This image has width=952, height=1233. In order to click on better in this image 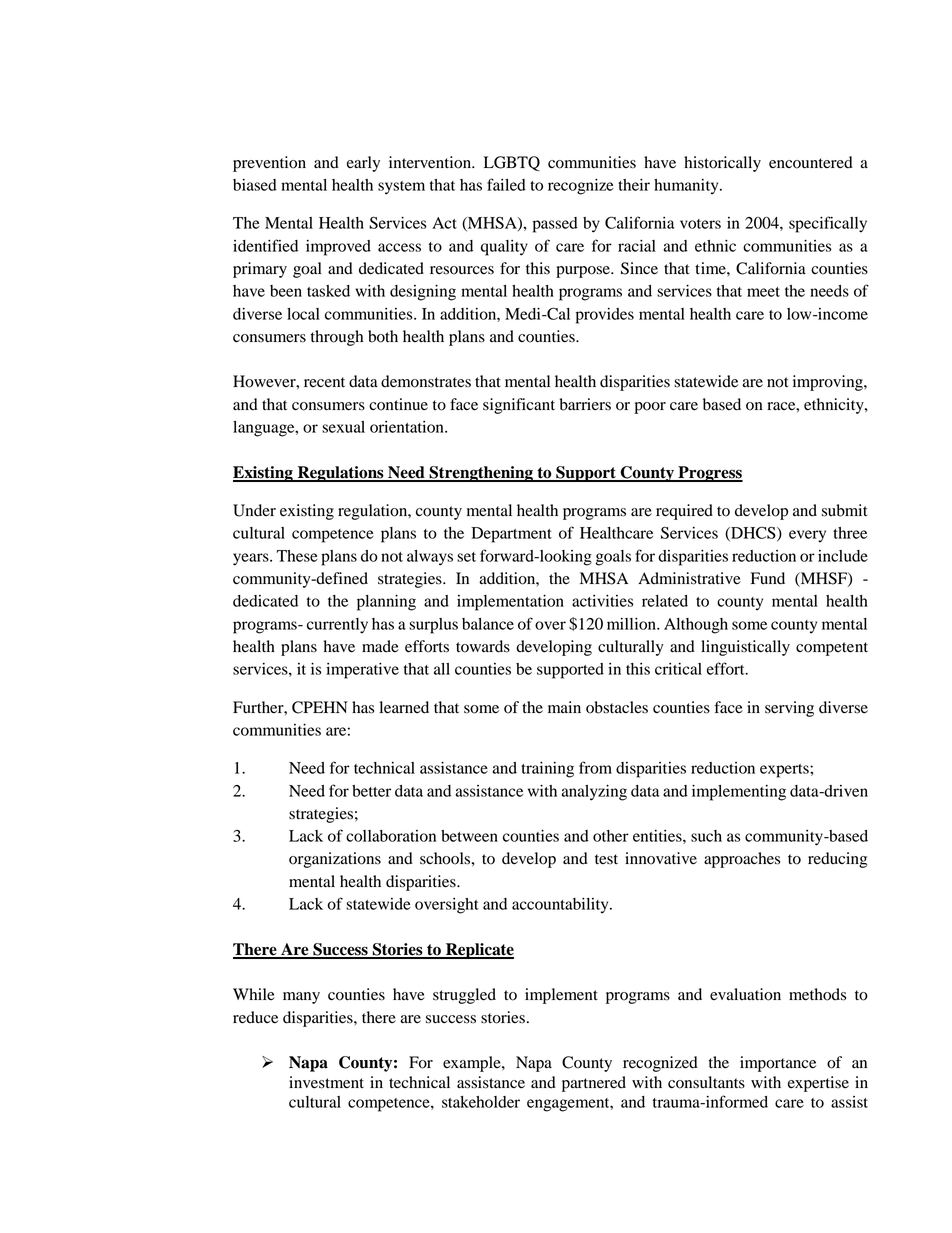, I will do `click(371, 791)`.
